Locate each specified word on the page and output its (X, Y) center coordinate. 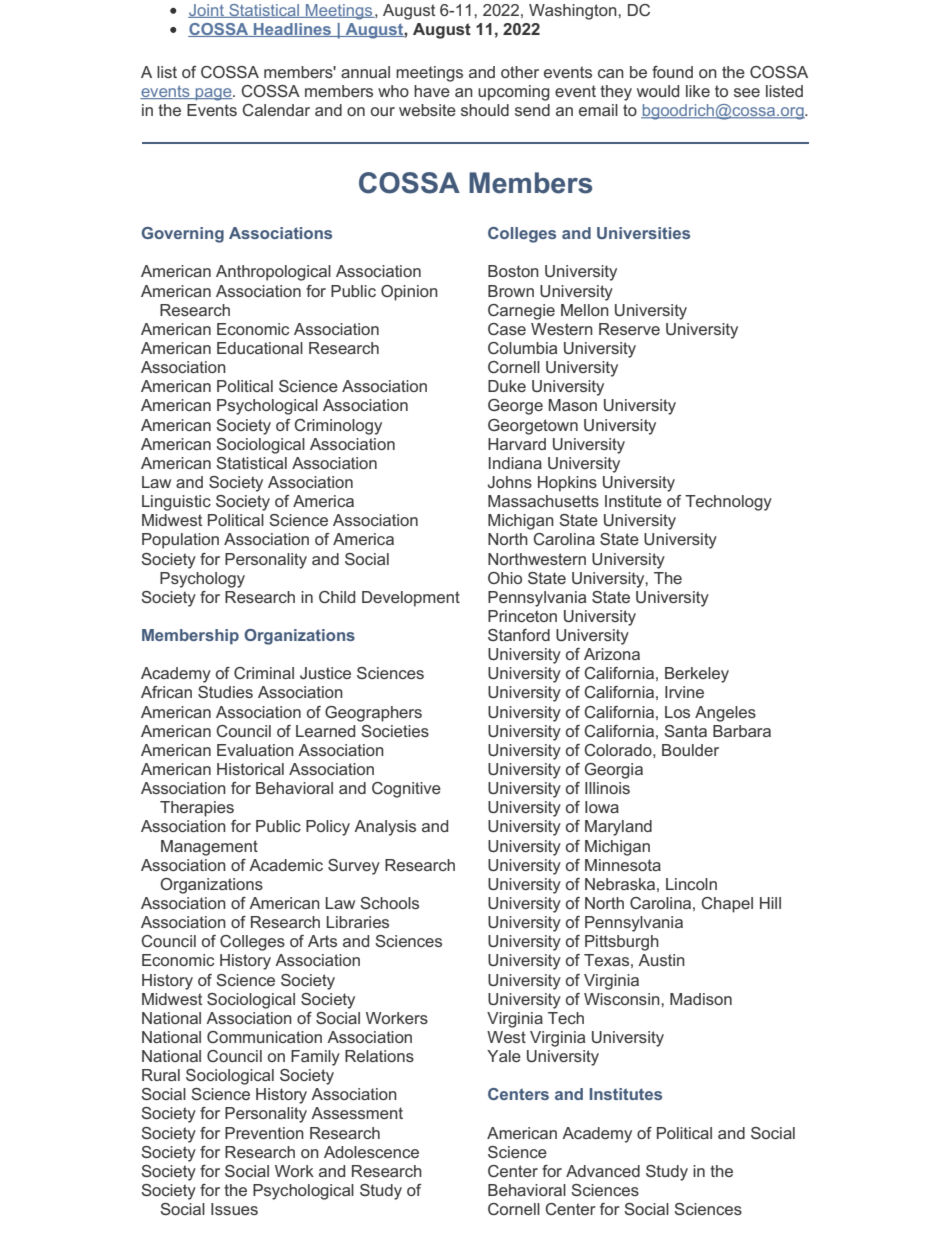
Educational (260, 348)
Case (507, 329)
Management (209, 848)
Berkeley (697, 675)
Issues (234, 1209)
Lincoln (691, 884)
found (672, 72)
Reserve (629, 329)
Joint (207, 11)
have (432, 91)
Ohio (505, 578)
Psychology (202, 580)
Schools (389, 903)
